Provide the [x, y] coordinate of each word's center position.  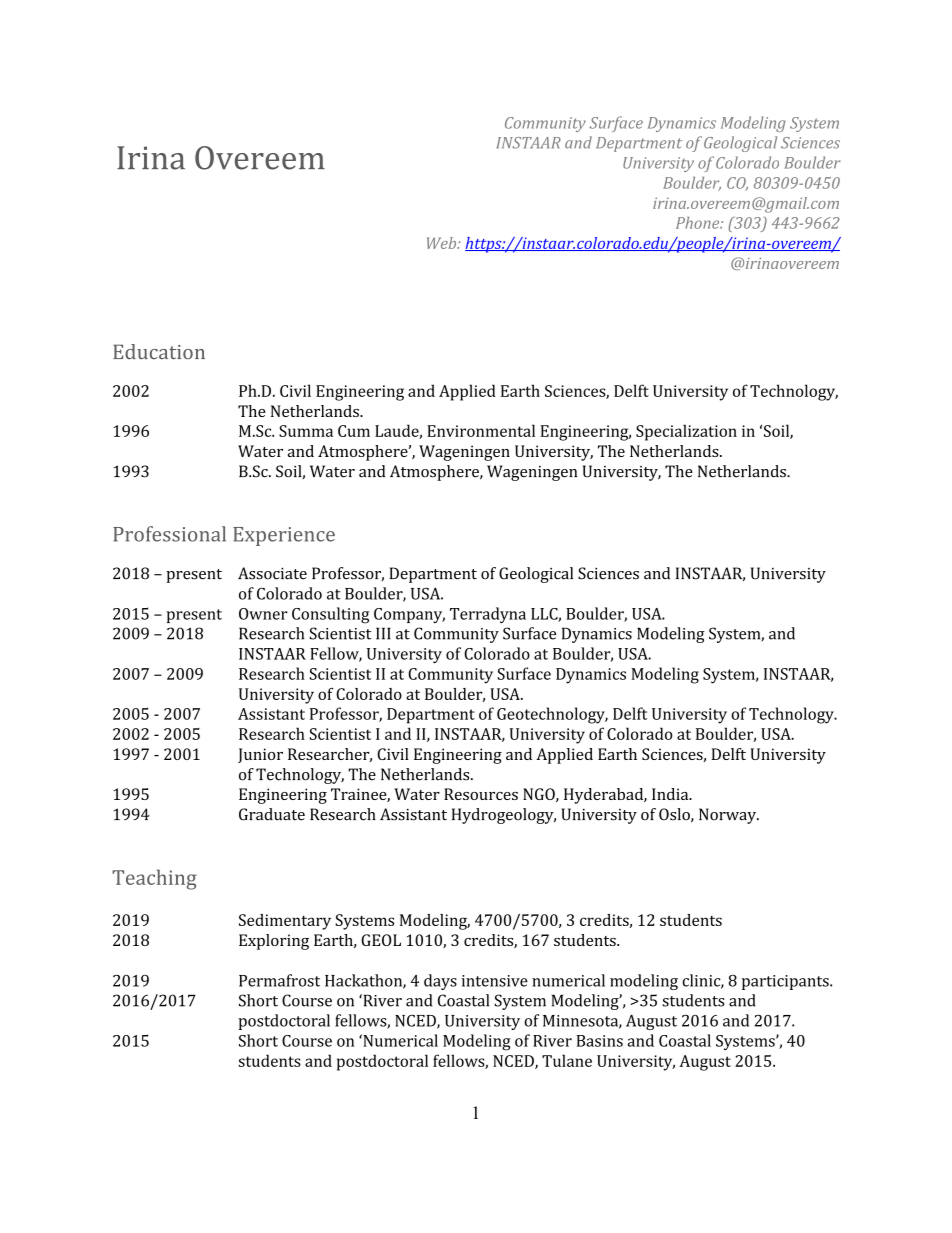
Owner [263, 614]
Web [443, 243]
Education [159, 351]
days [440, 982]
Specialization [686, 432]
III [383, 633]
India [671, 794]
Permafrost [279, 980]
